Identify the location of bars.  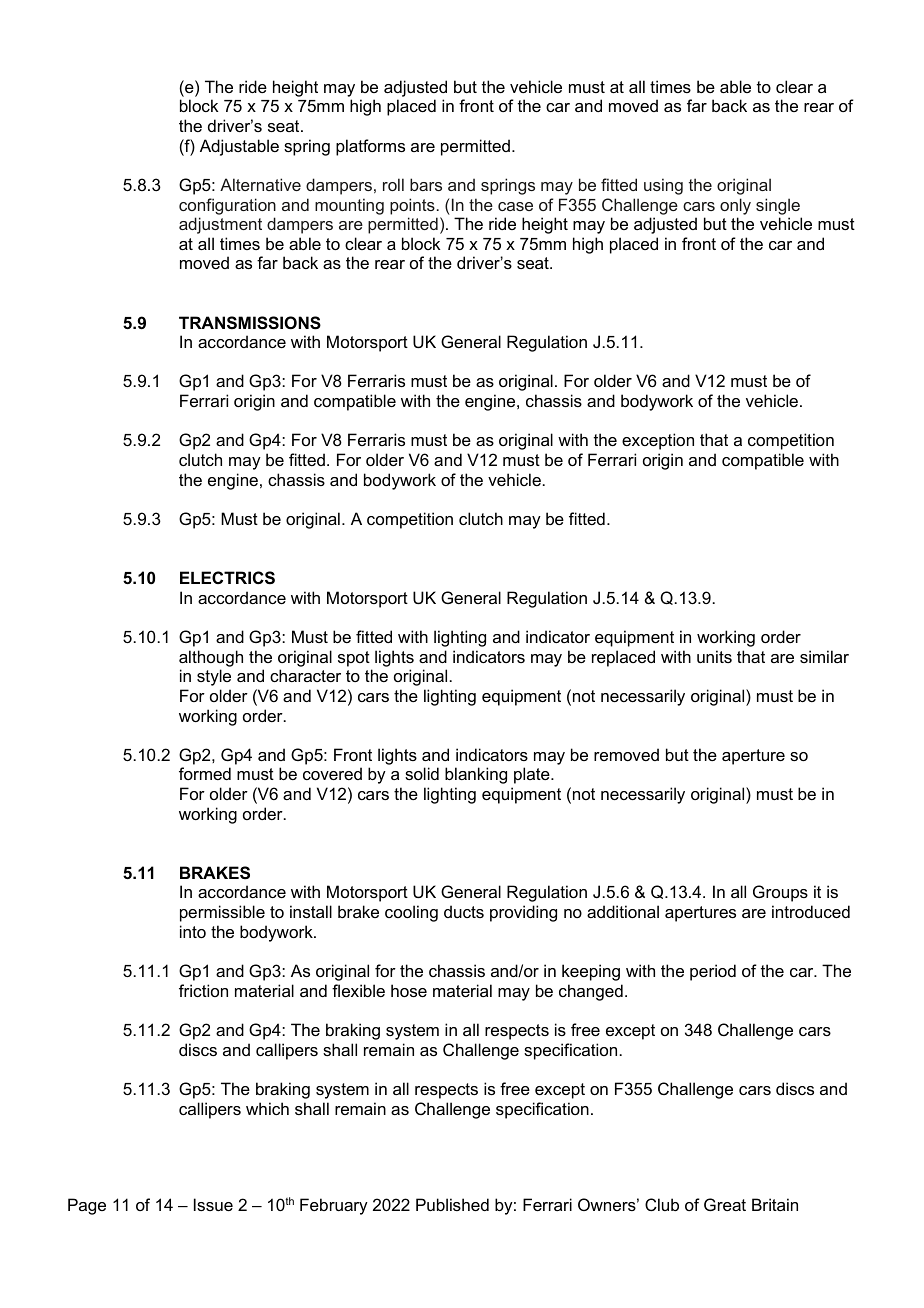
(426, 184).
